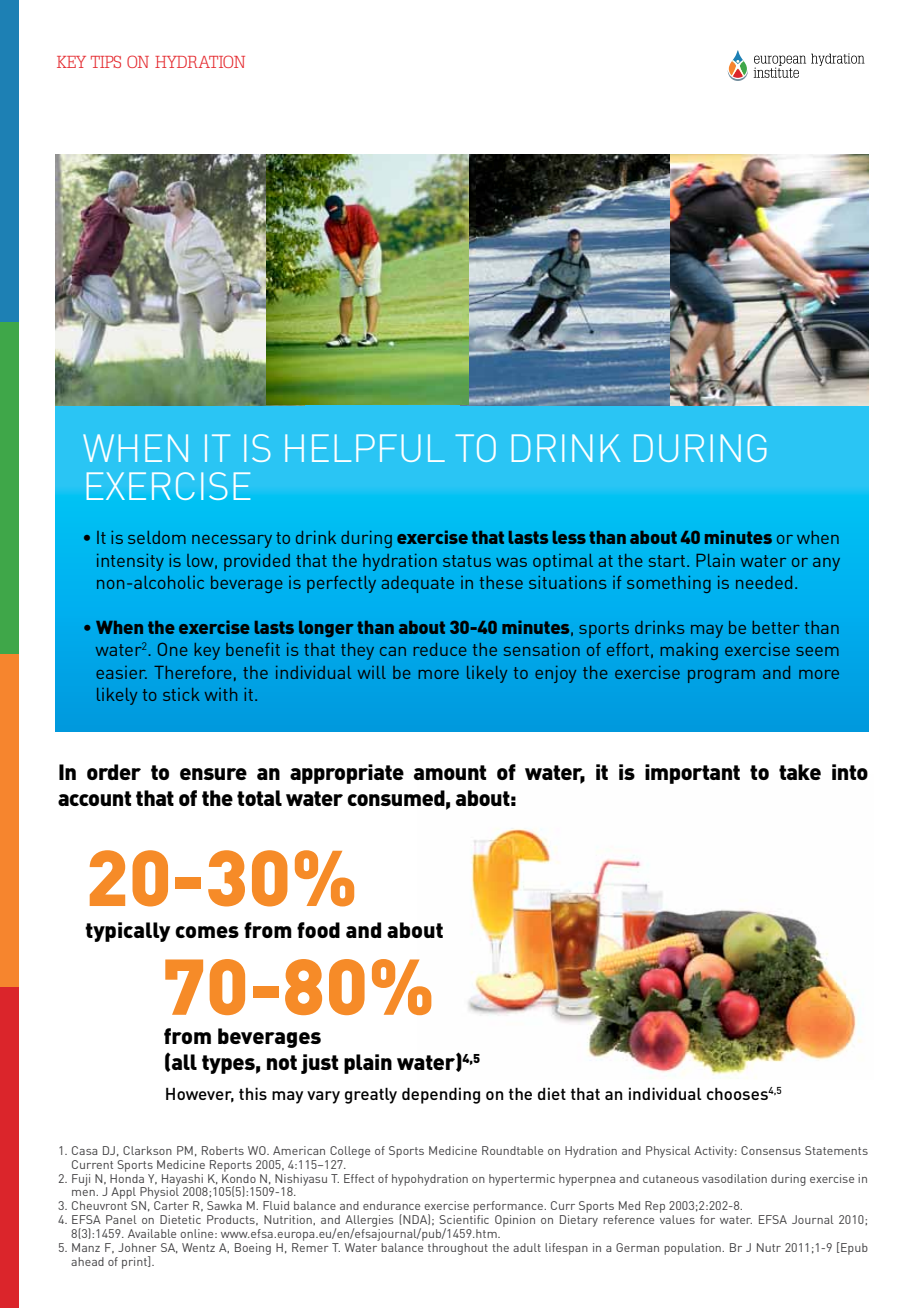 This screenshot has width=924, height=1308. Describe the element at coordinates (569, 537) in the screenshot. I see `less` at that location.
